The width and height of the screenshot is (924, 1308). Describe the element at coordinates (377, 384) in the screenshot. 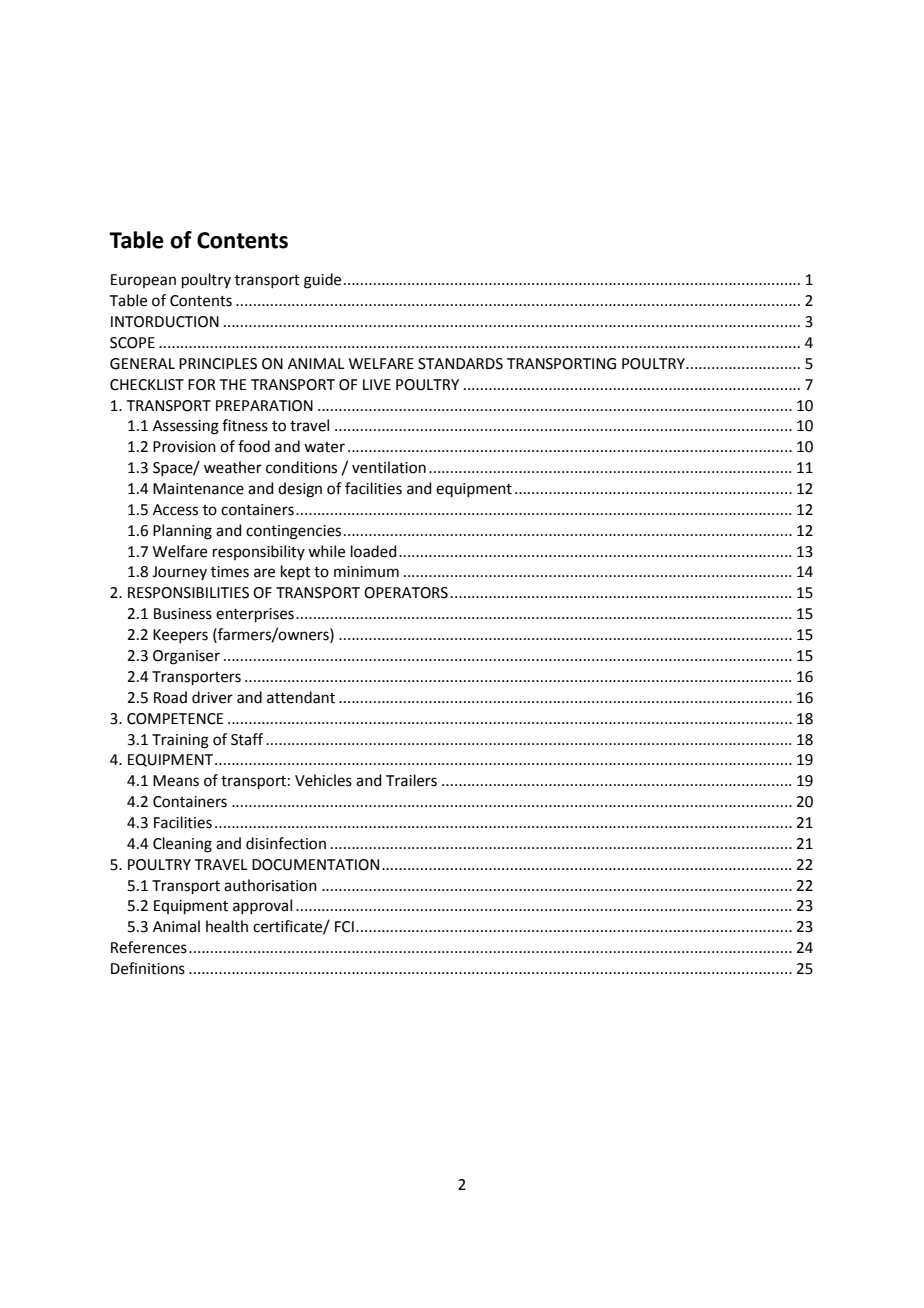

I see `LIVE` at that location.
